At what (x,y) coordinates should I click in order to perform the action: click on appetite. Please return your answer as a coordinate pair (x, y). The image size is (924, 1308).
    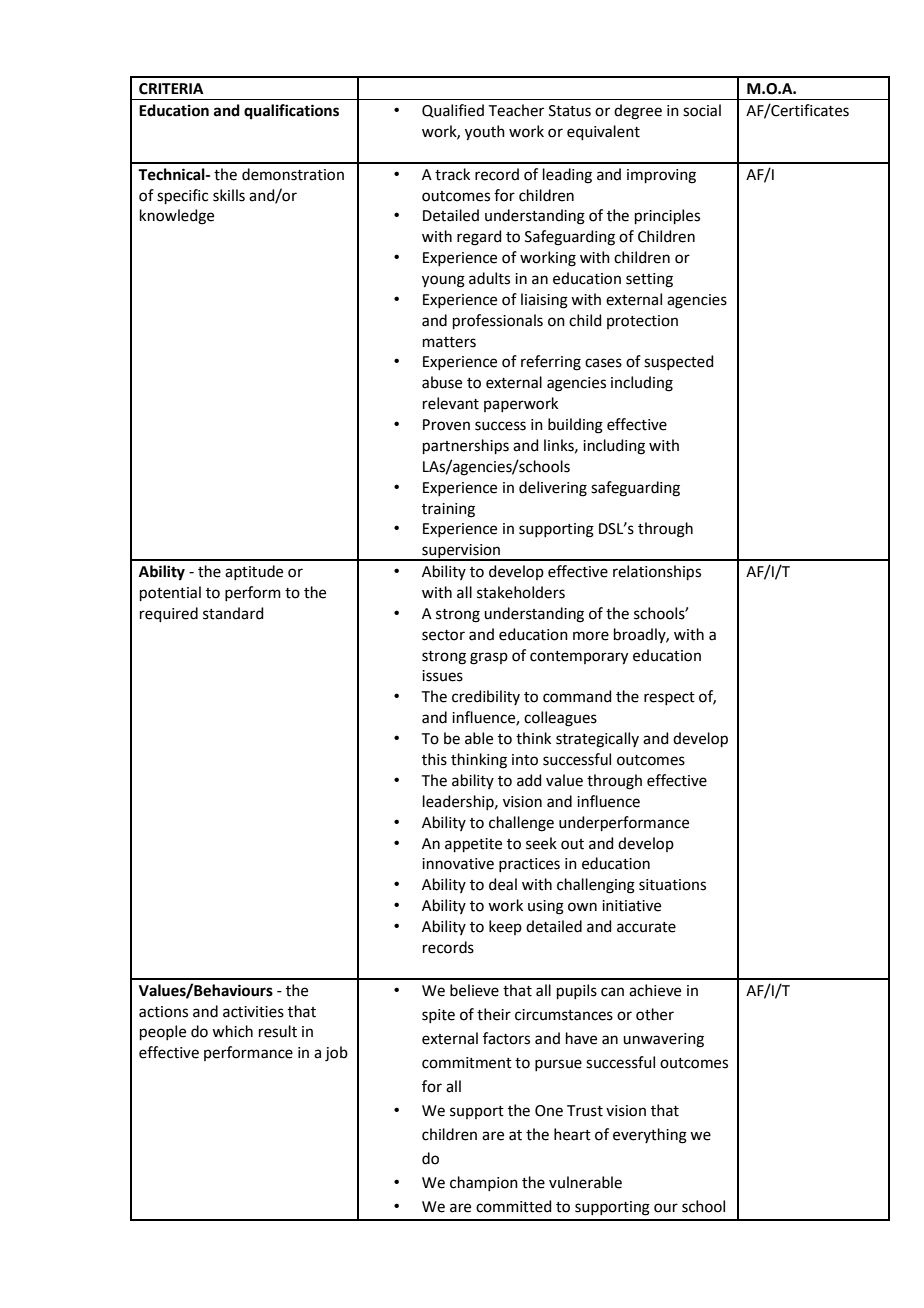
    Looking at the image, I should click on (473, 845).
